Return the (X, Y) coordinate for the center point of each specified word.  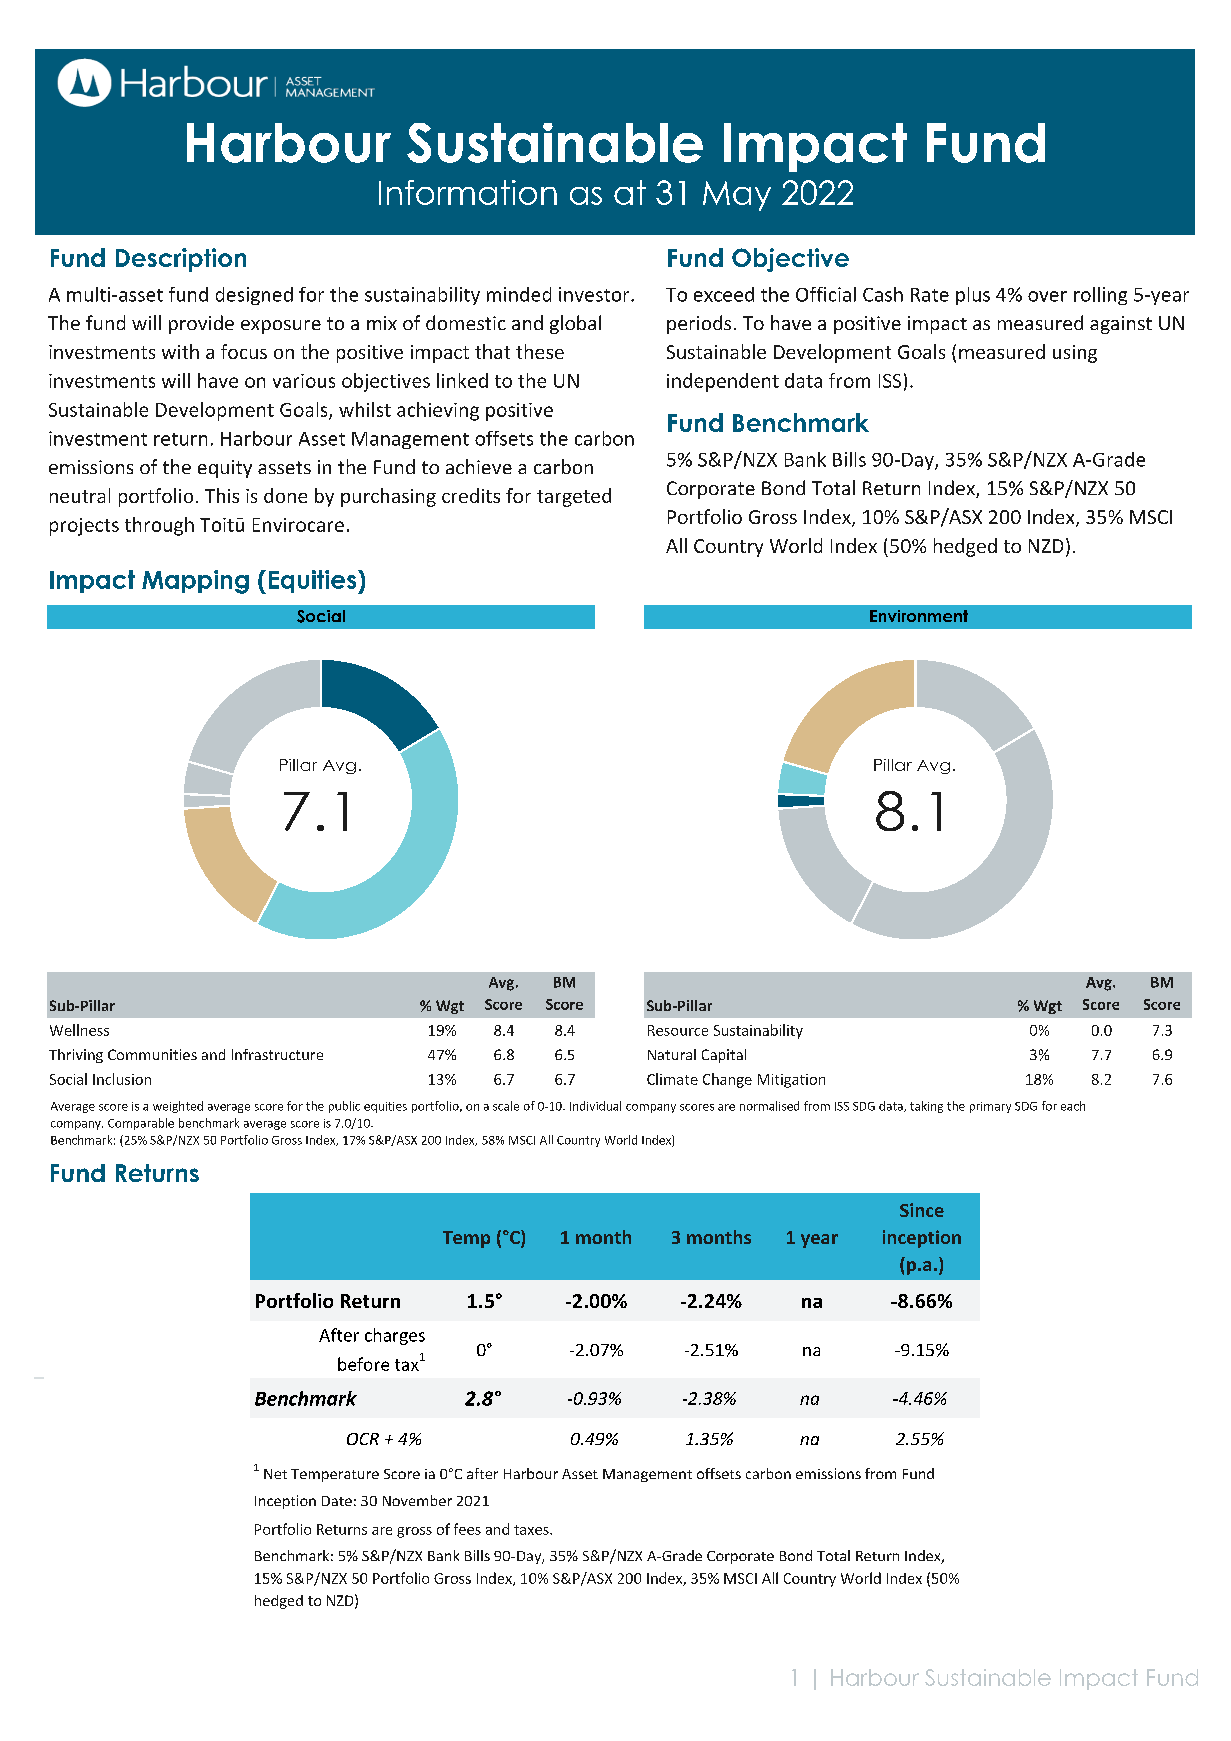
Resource (678, 1030)
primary (990, 1107)
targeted (574, 497)
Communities (152, 1054)
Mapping (195, 582)
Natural (672, 1054)
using (1075, 354)
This (222, 495)
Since (922, 1210)
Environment (919, 616)
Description (181, 260)
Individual (595, 1106)
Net (275, 1474)
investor (595, 294)
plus (973, 296)
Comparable (141, 1124)
